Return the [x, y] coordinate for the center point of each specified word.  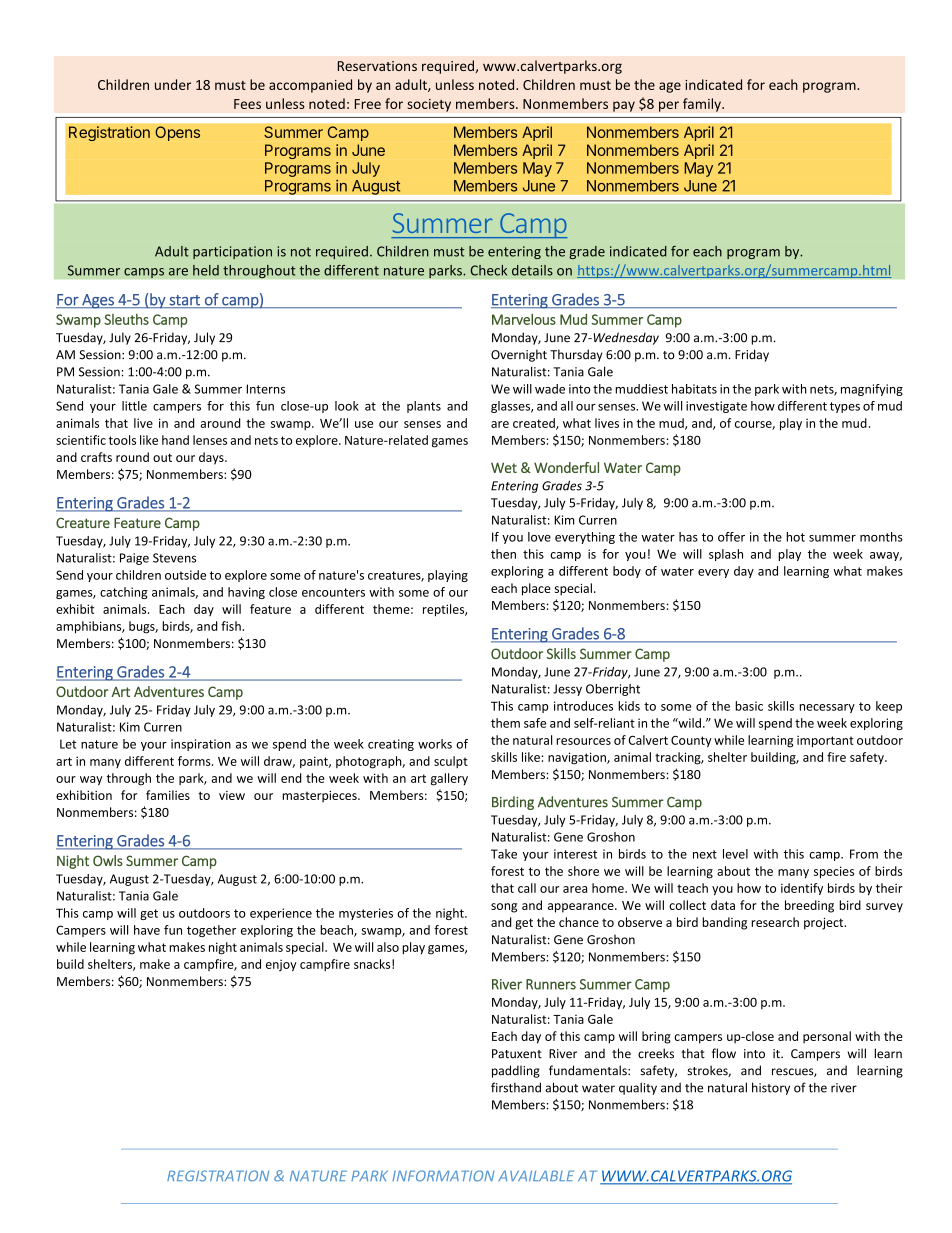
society [429, 105]
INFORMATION [443, 1176]
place [536, 589]
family [703, 105]
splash [726, 555]
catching [124, 593]
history [771, 1088]
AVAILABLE [536, 1175]
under [173, 84]
